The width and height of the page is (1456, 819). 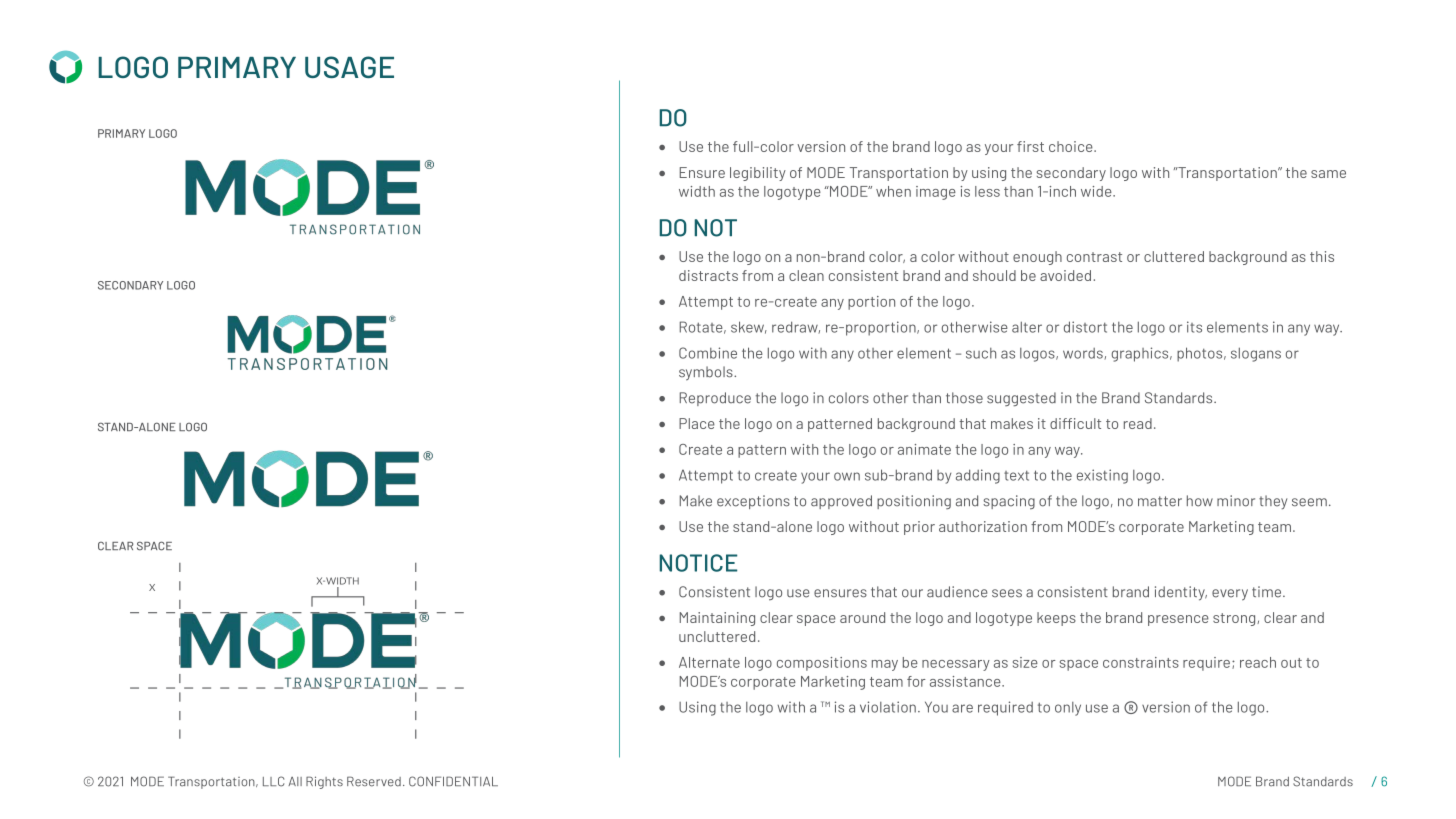 I want to click on Reproduce, so click(x=715, y=399).
